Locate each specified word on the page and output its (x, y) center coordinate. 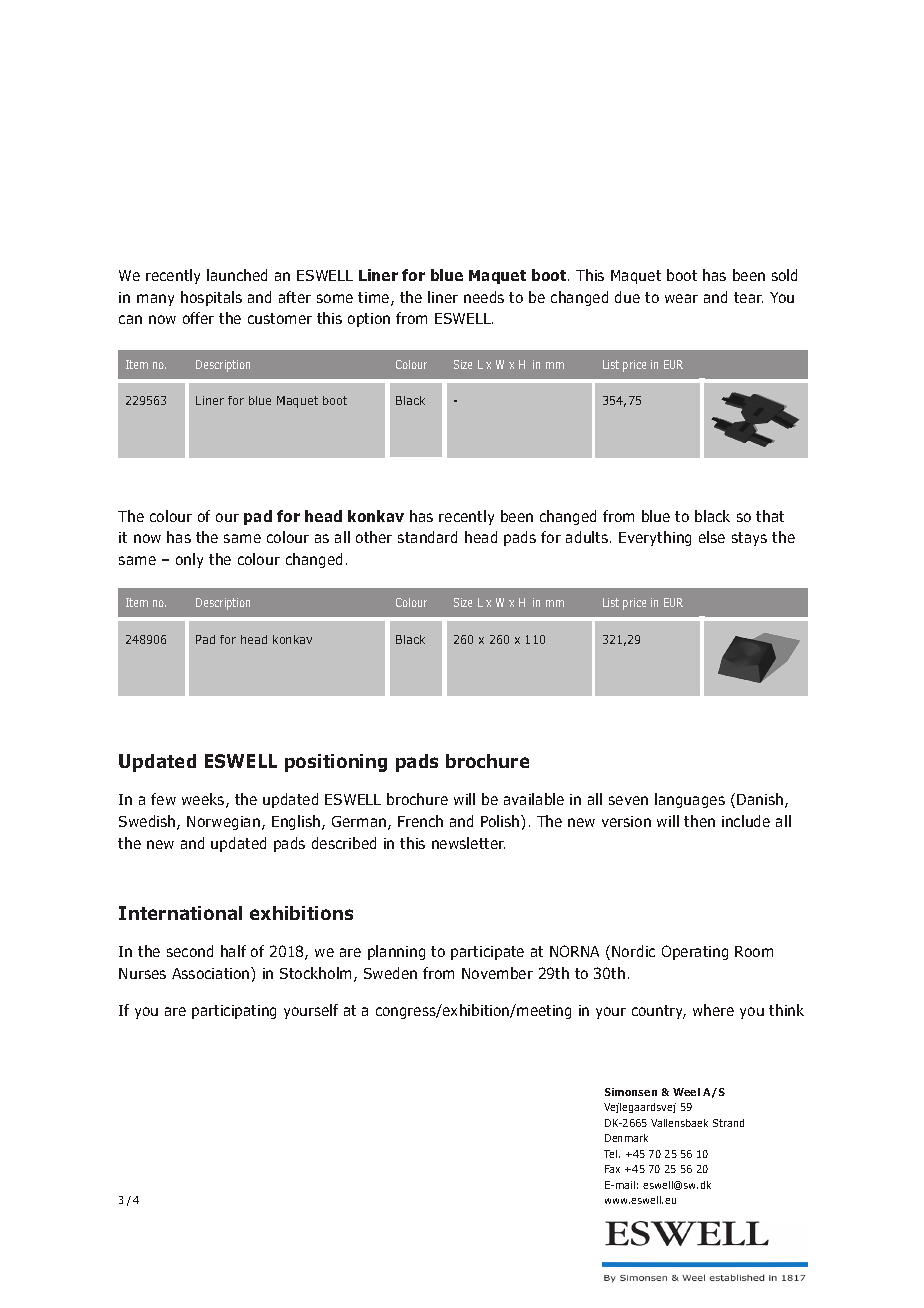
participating (234, 1012)
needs (484, 297)
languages (690, 800)
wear (681, 298)
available (534, 799)
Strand (728, 1123)
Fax (612, 1169)
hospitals (211, 298)
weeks (204, 800)
